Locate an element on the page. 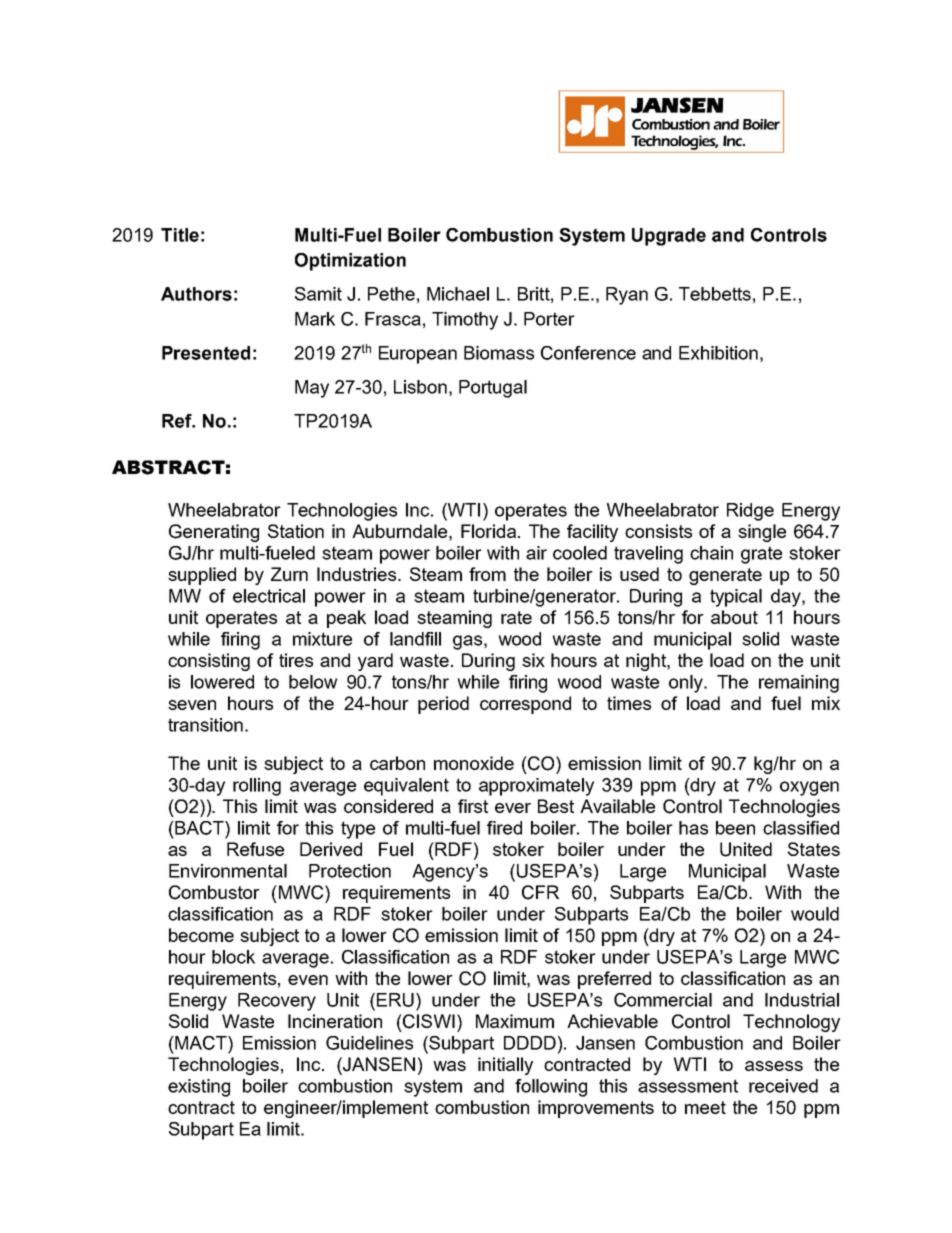  Authors is located at coordinates (196, 294).
